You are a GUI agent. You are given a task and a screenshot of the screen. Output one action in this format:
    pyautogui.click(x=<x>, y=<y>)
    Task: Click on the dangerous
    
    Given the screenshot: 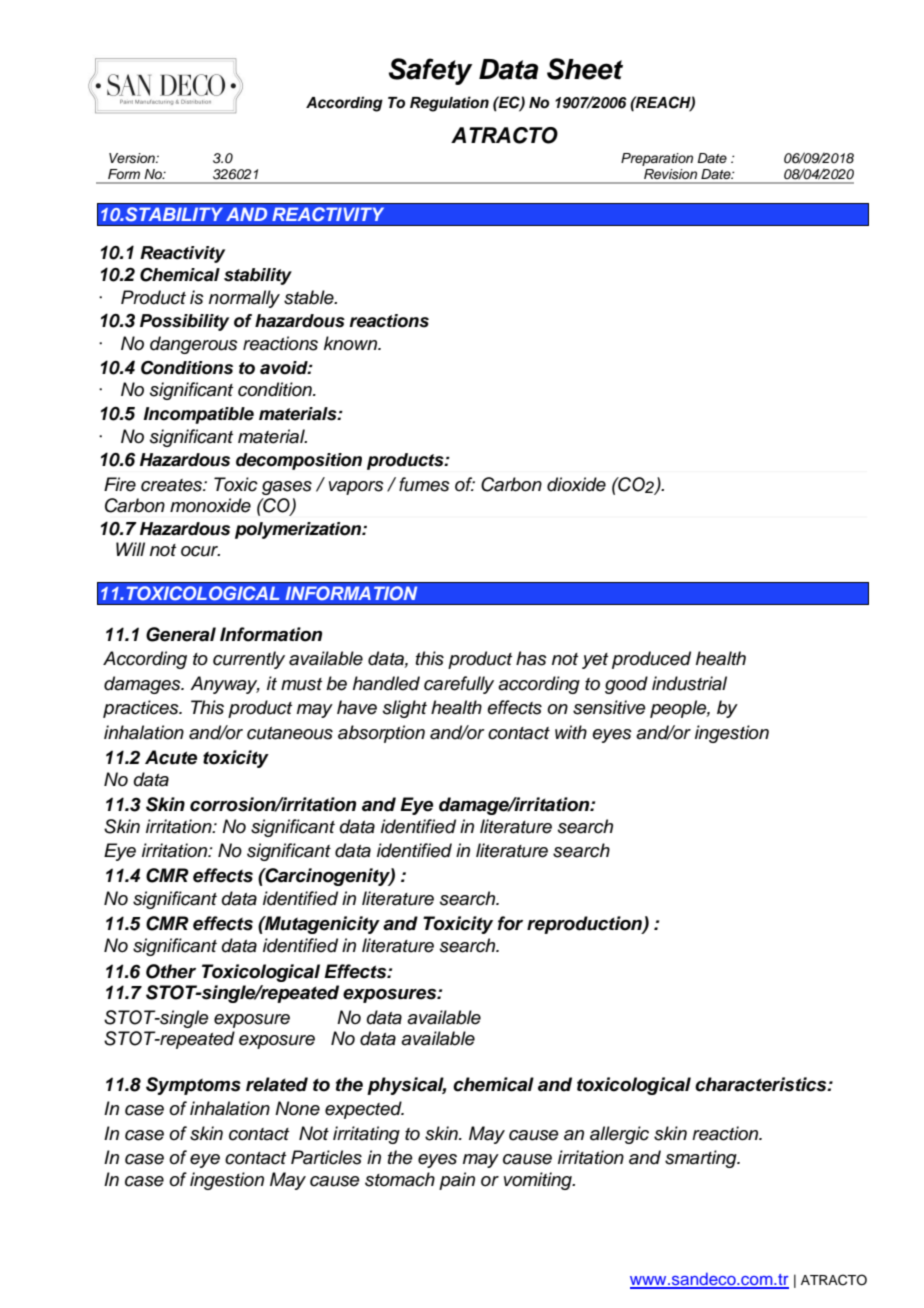 What is the action you would take?
    pyautogui.click(x=194, y=345)
